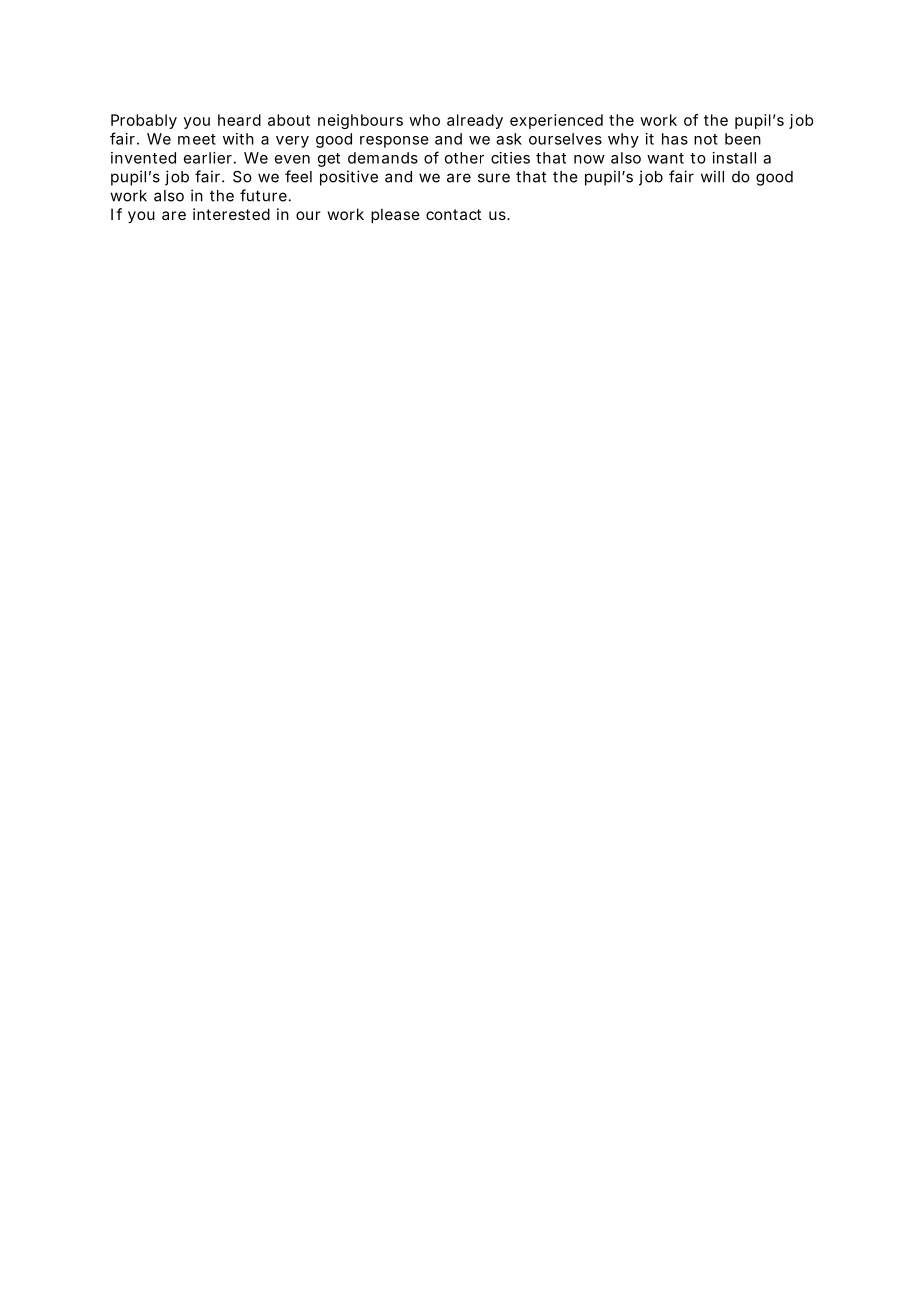  Describe the element at coordinates (475, 121) in the document. I see `already` at that location.
